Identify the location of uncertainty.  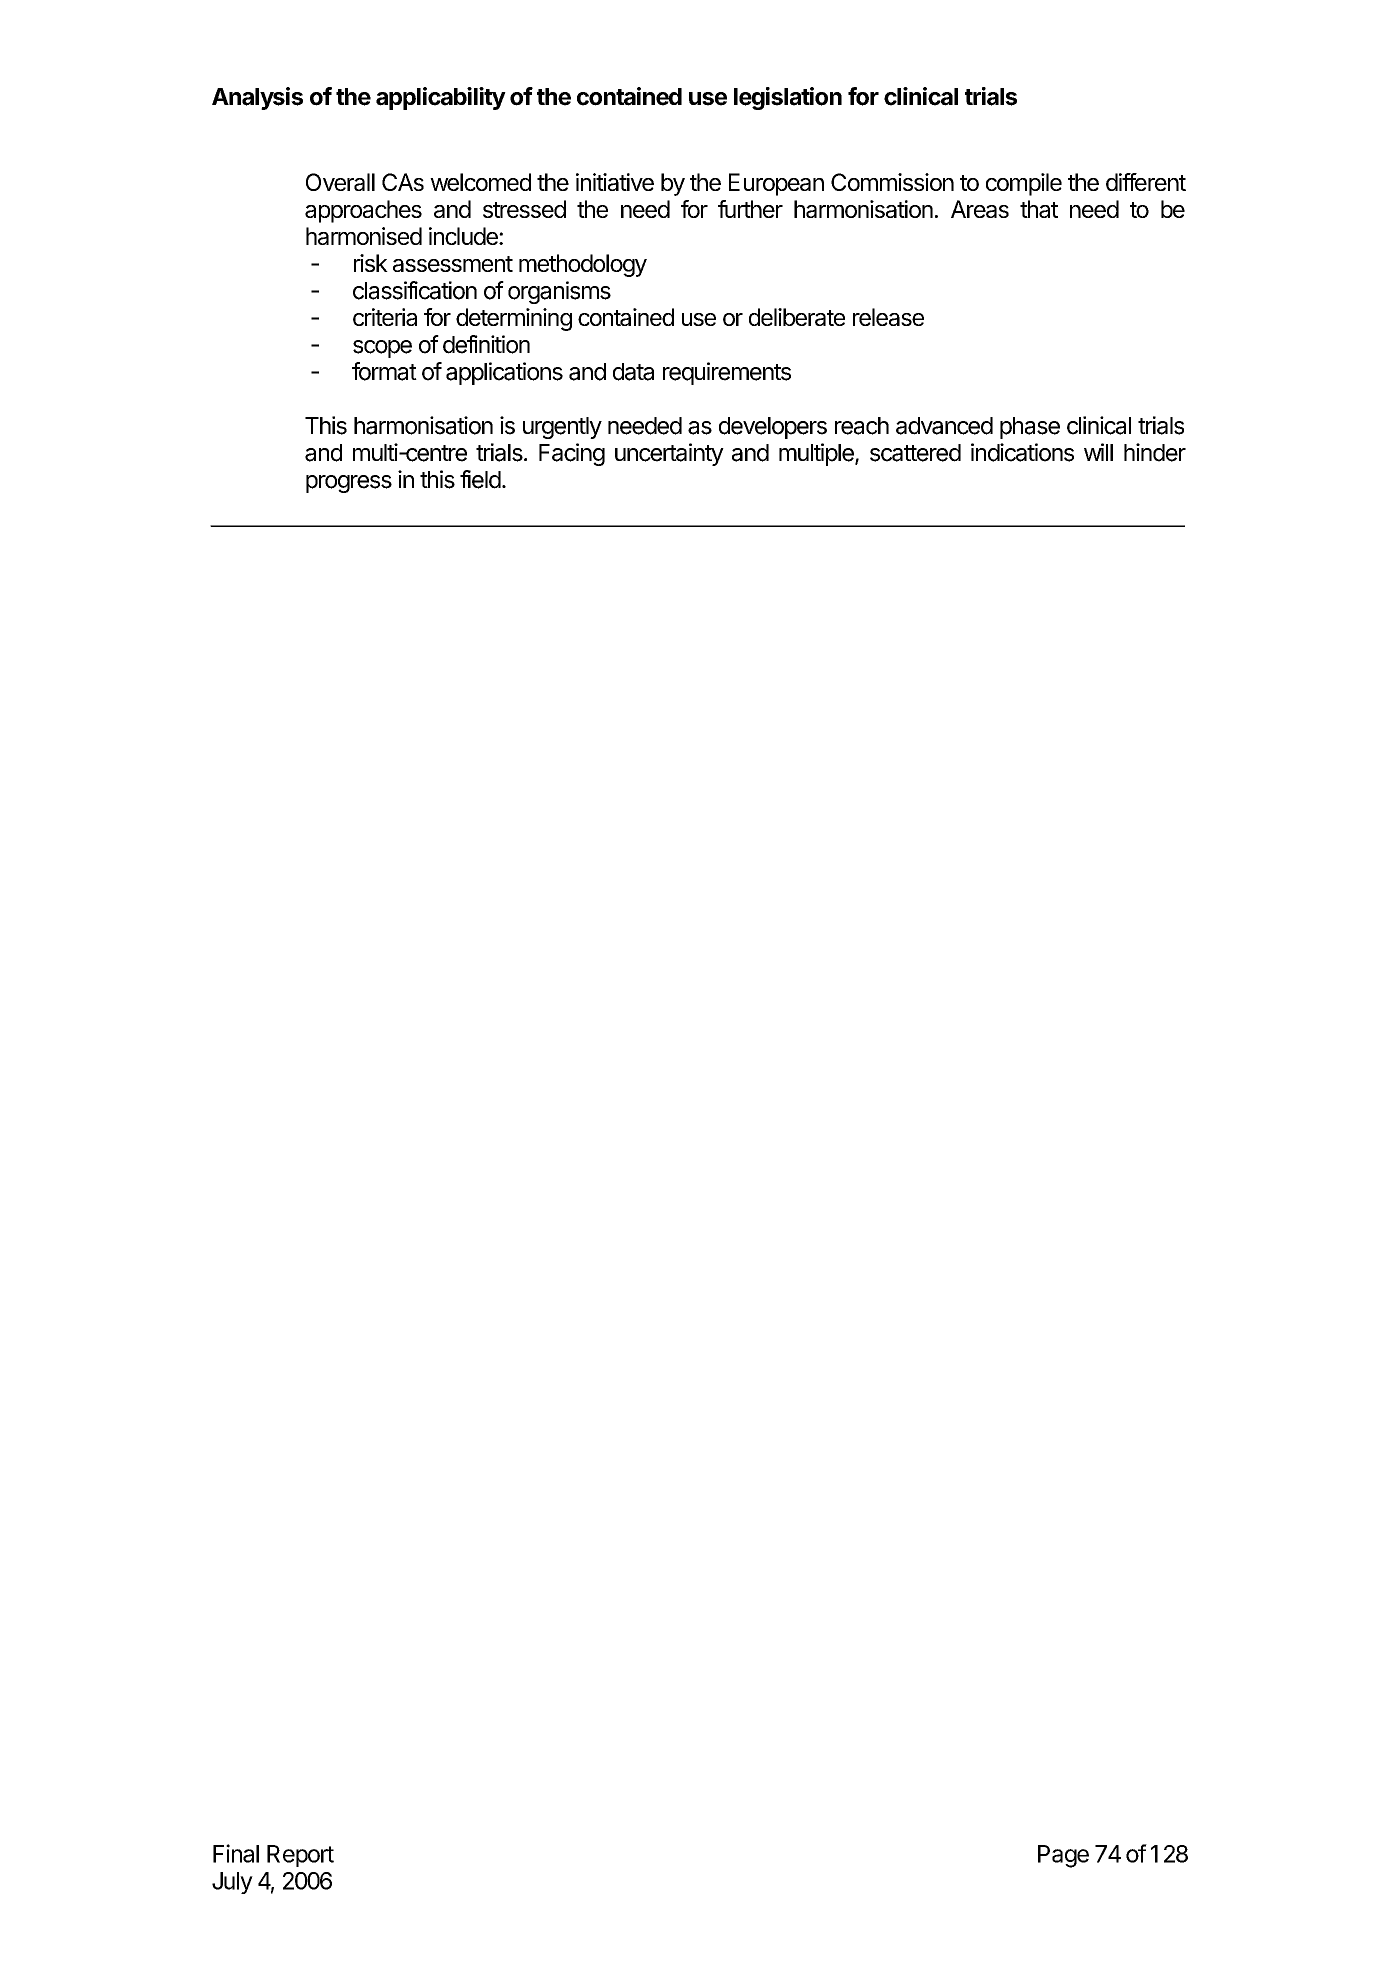
(669, 454).
